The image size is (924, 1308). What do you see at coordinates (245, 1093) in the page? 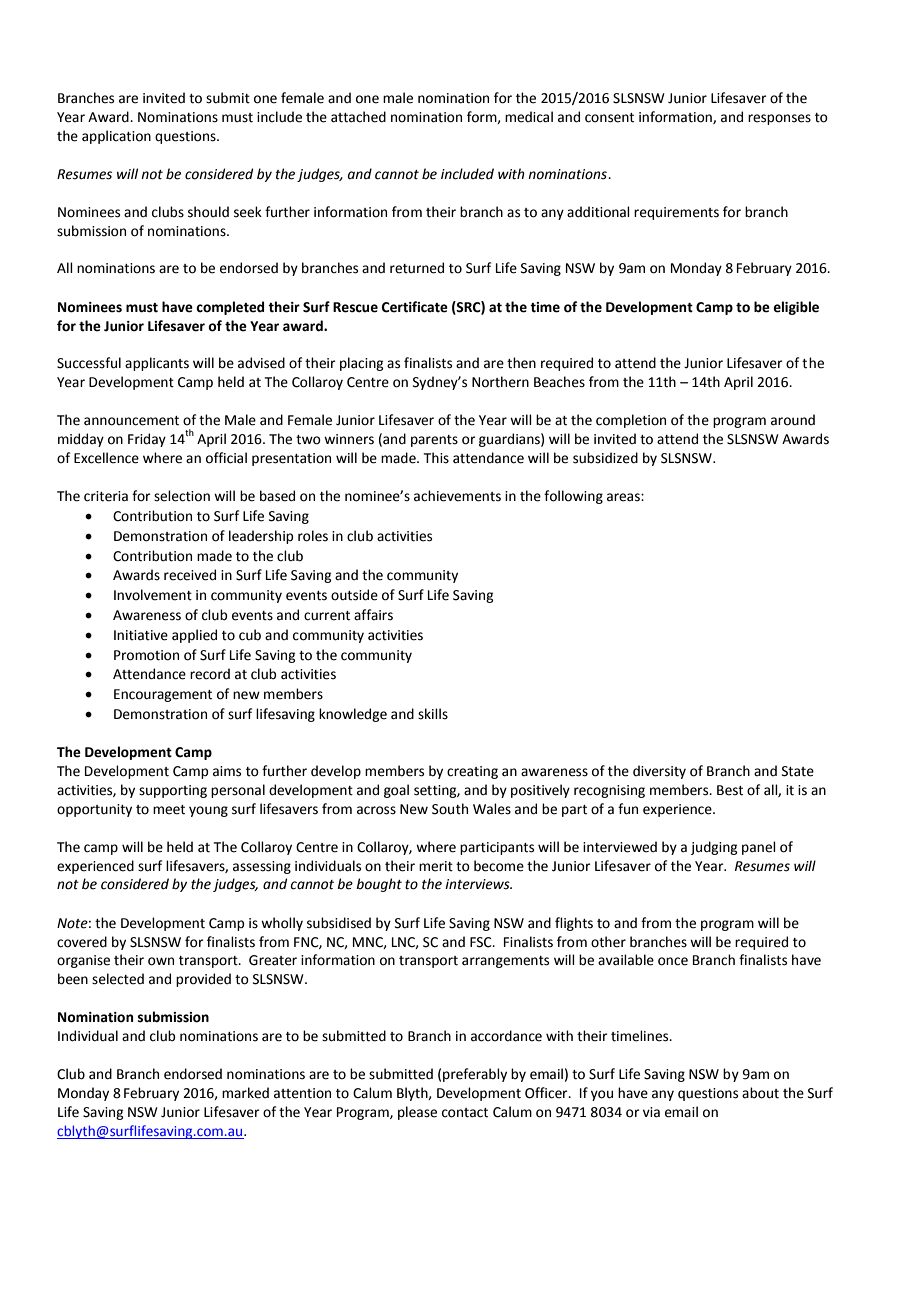
I see `marked` at bounding box center [245, 1093].
